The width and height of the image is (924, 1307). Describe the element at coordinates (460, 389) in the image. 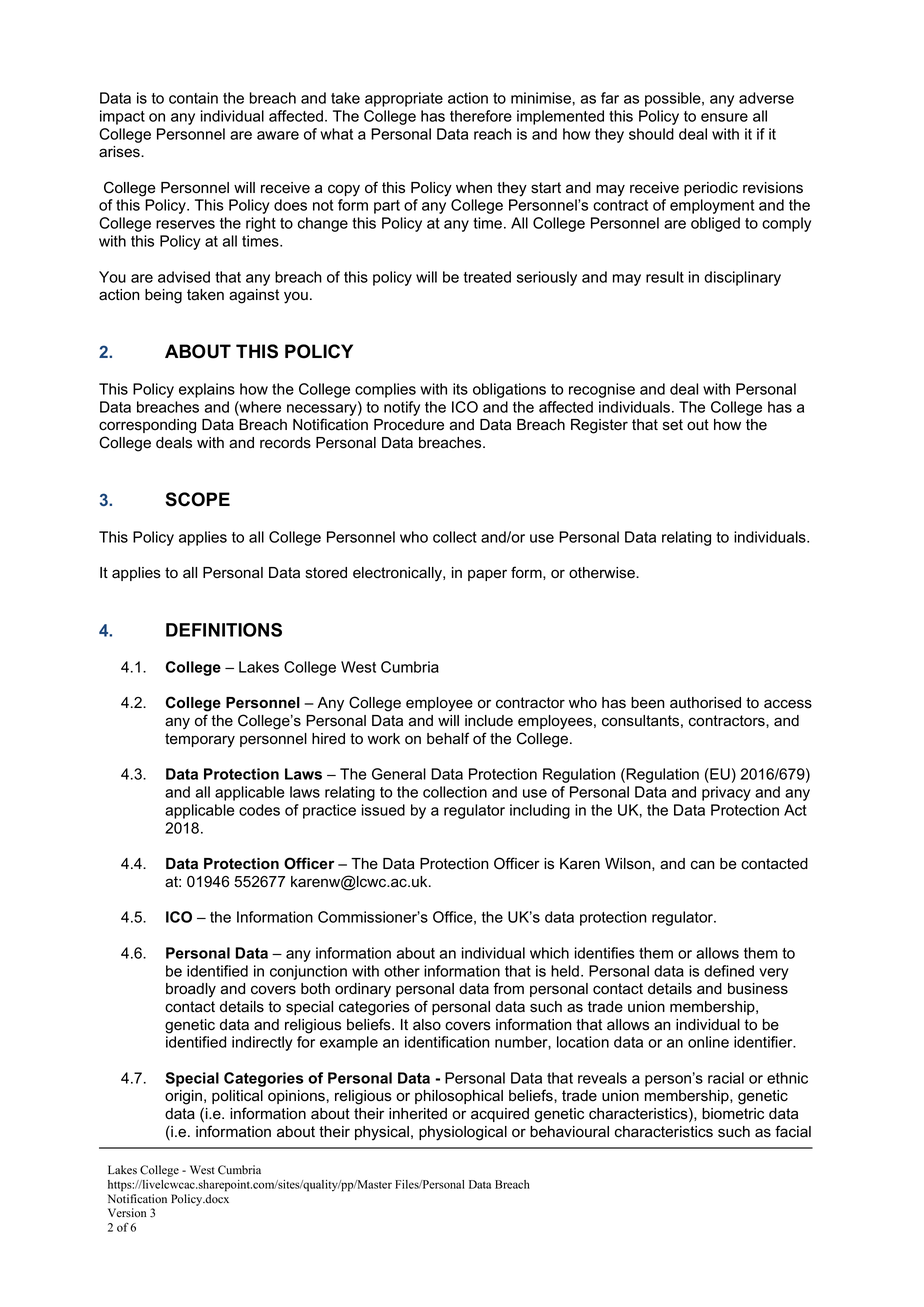

I see `its` at that location.
